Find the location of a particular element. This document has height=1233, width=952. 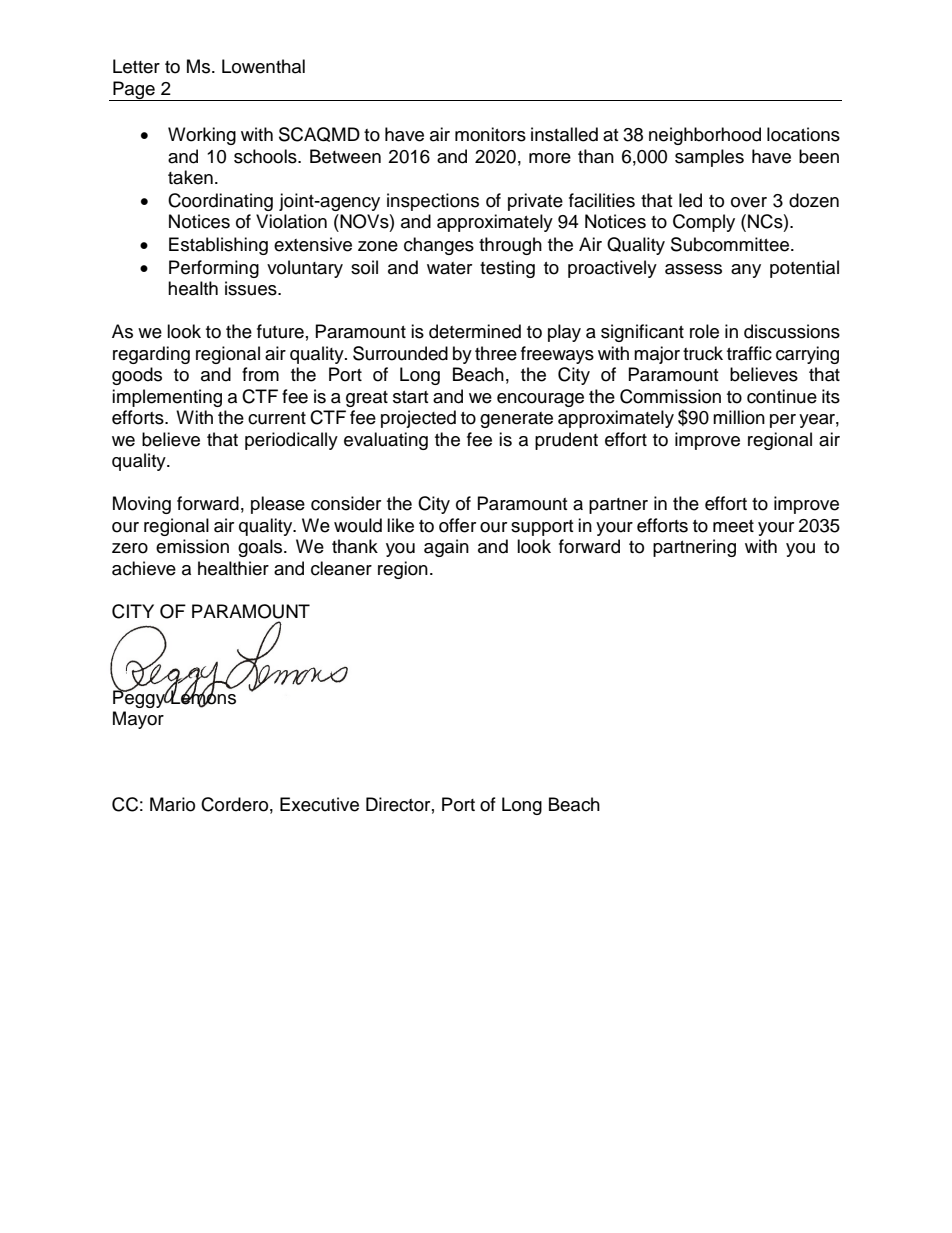

current is located at coordinates (277, 418).
